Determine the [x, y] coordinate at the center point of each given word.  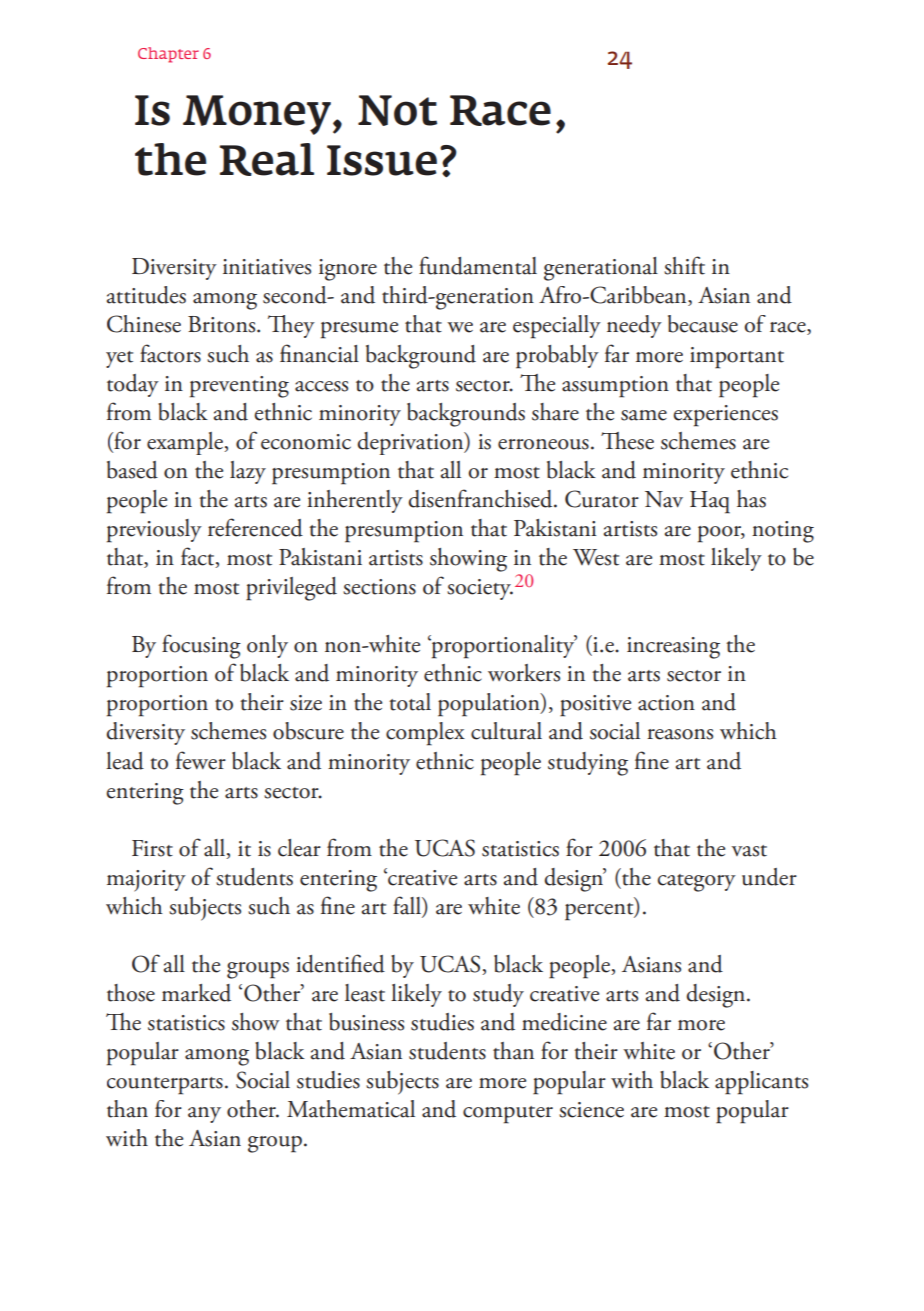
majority [146, 881]
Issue [382, 160]
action [666, 703]
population [490, 705]
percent [600, 912]
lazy [248, 472]
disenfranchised [481, 498]
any [204, 1115]
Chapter [168, 55]
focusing [201, 646]
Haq [710, 502]
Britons [223, 324]
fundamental [478, 265]
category [697, 883]
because [703, 324]
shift [684, 265]
